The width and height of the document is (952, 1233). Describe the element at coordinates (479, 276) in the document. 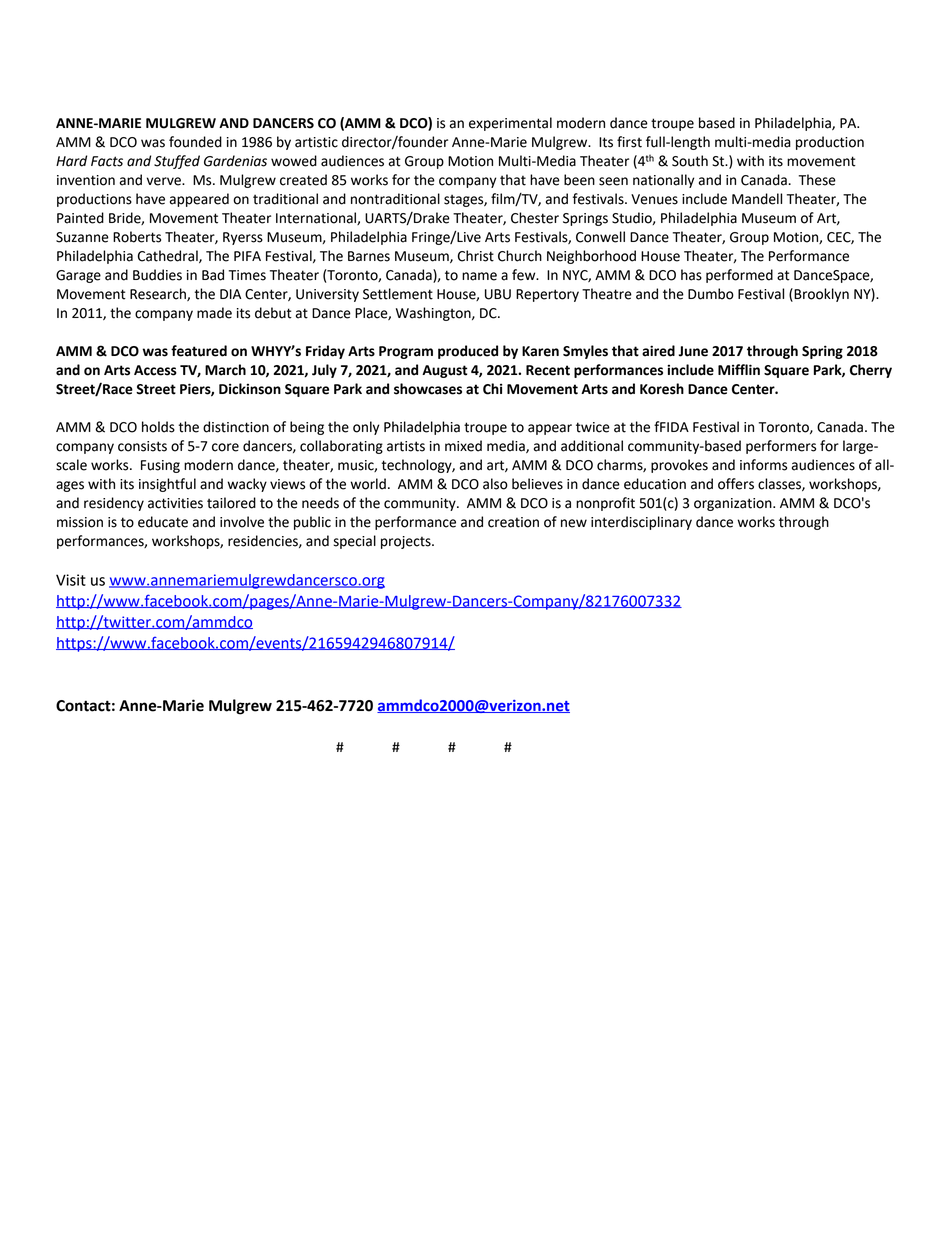

I see `name` at that location.
